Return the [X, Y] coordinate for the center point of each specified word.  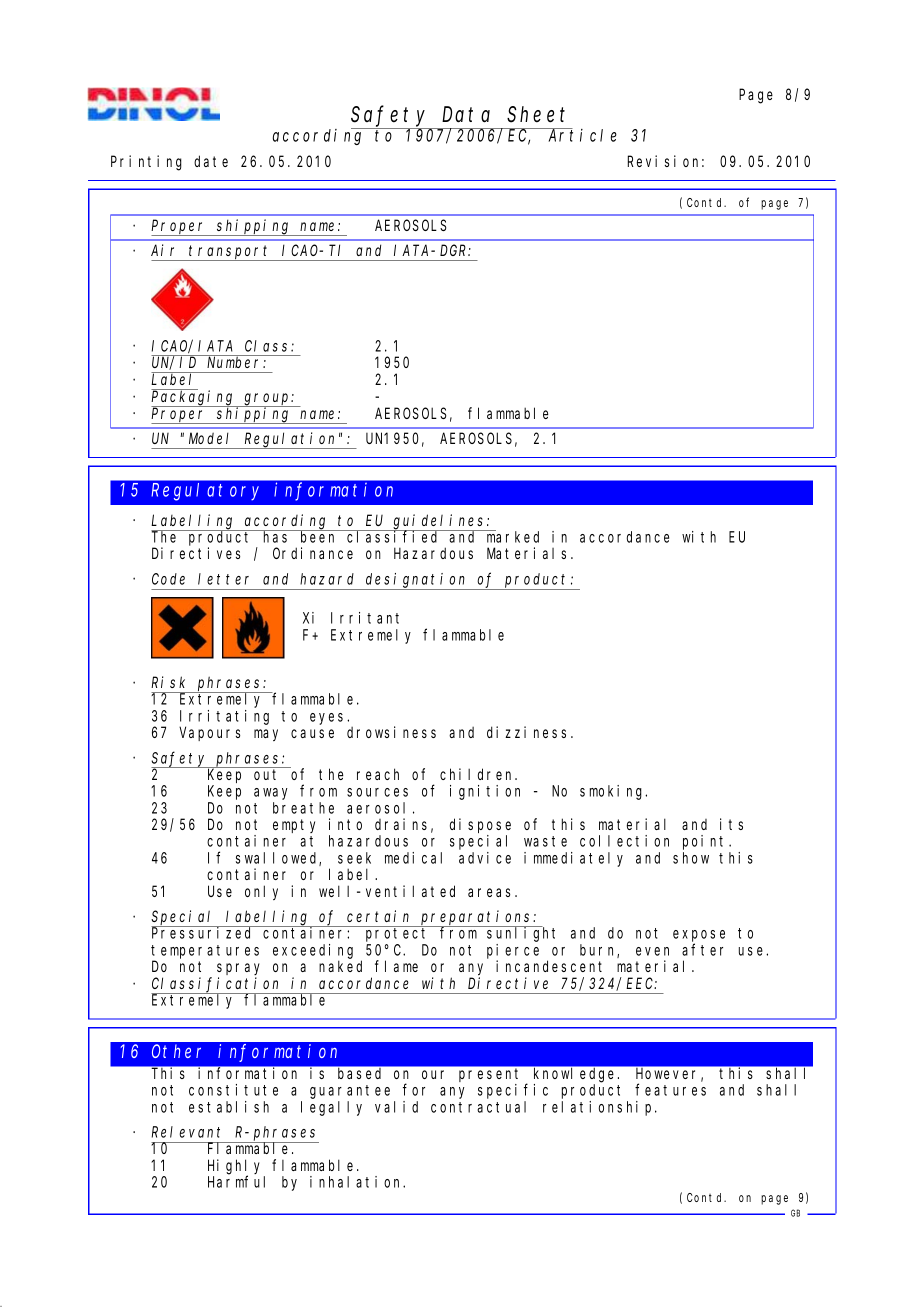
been [319, 536]
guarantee [350, 1092]
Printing [146, 163]
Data [466, 115]
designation [416, 581]
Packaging [194, 398]
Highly [234, 1167]
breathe [303, 808]
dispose [480, 825]
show [691, 858]
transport [230, 253]
